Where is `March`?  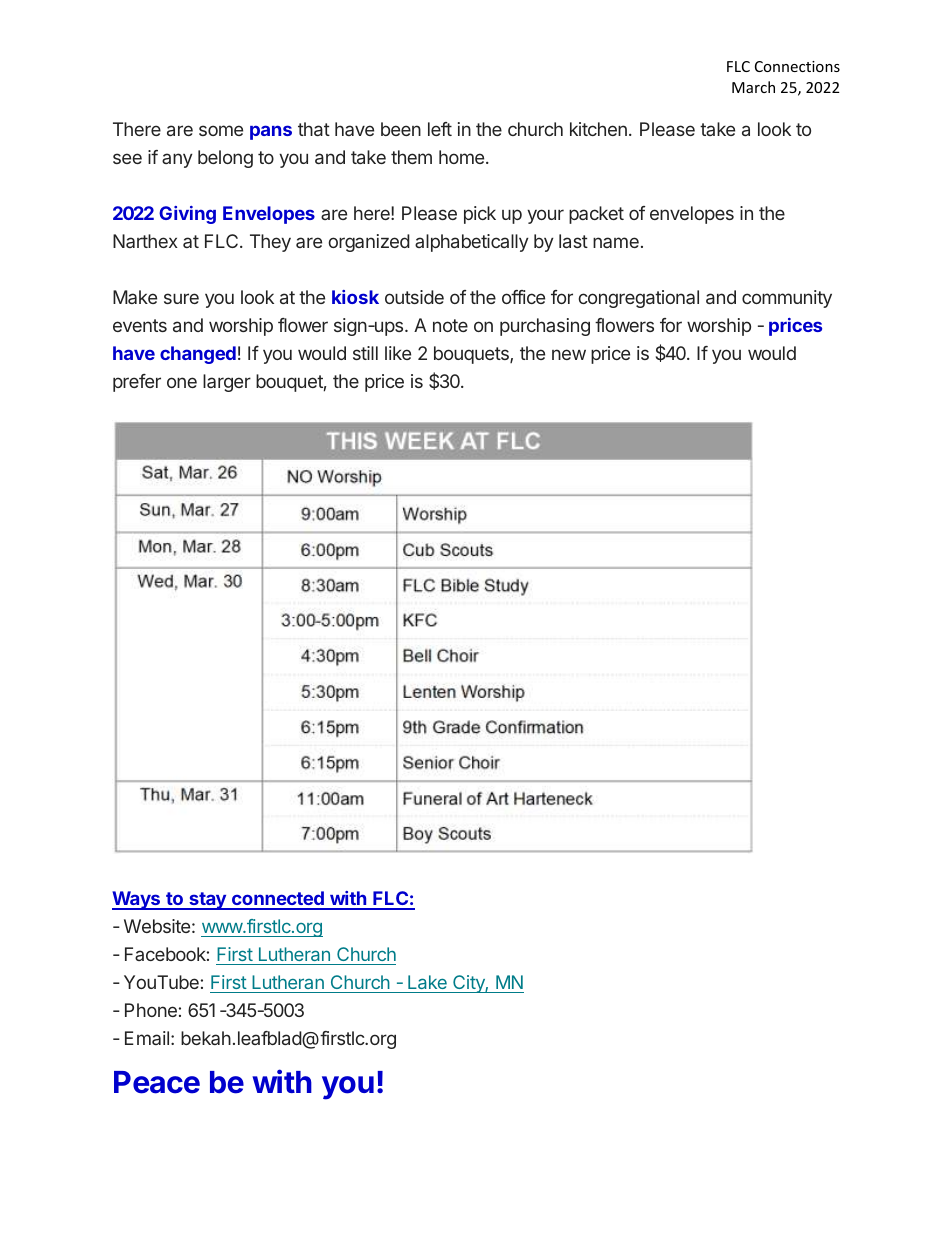 March is located at coordinates (753, 87).
